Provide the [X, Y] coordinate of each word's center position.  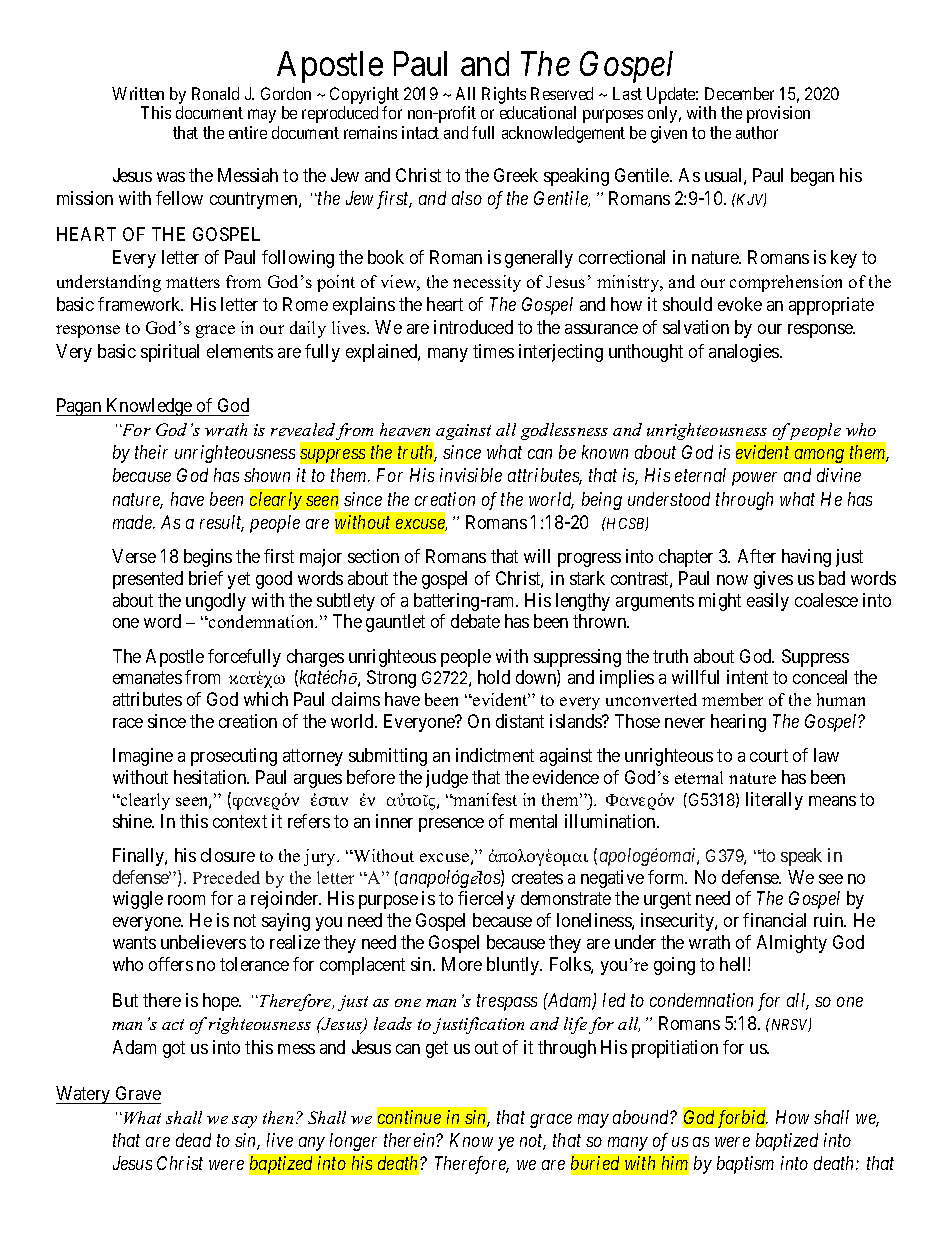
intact [420, 132]
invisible [471, 475]
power [754, 479]
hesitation [211, 777]
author [757, 132]
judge [447, 779]
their [151, 452]
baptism [745, 1165]
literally [774, 801]
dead [193, 1140]
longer [353, 1142]
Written [138, 93]
